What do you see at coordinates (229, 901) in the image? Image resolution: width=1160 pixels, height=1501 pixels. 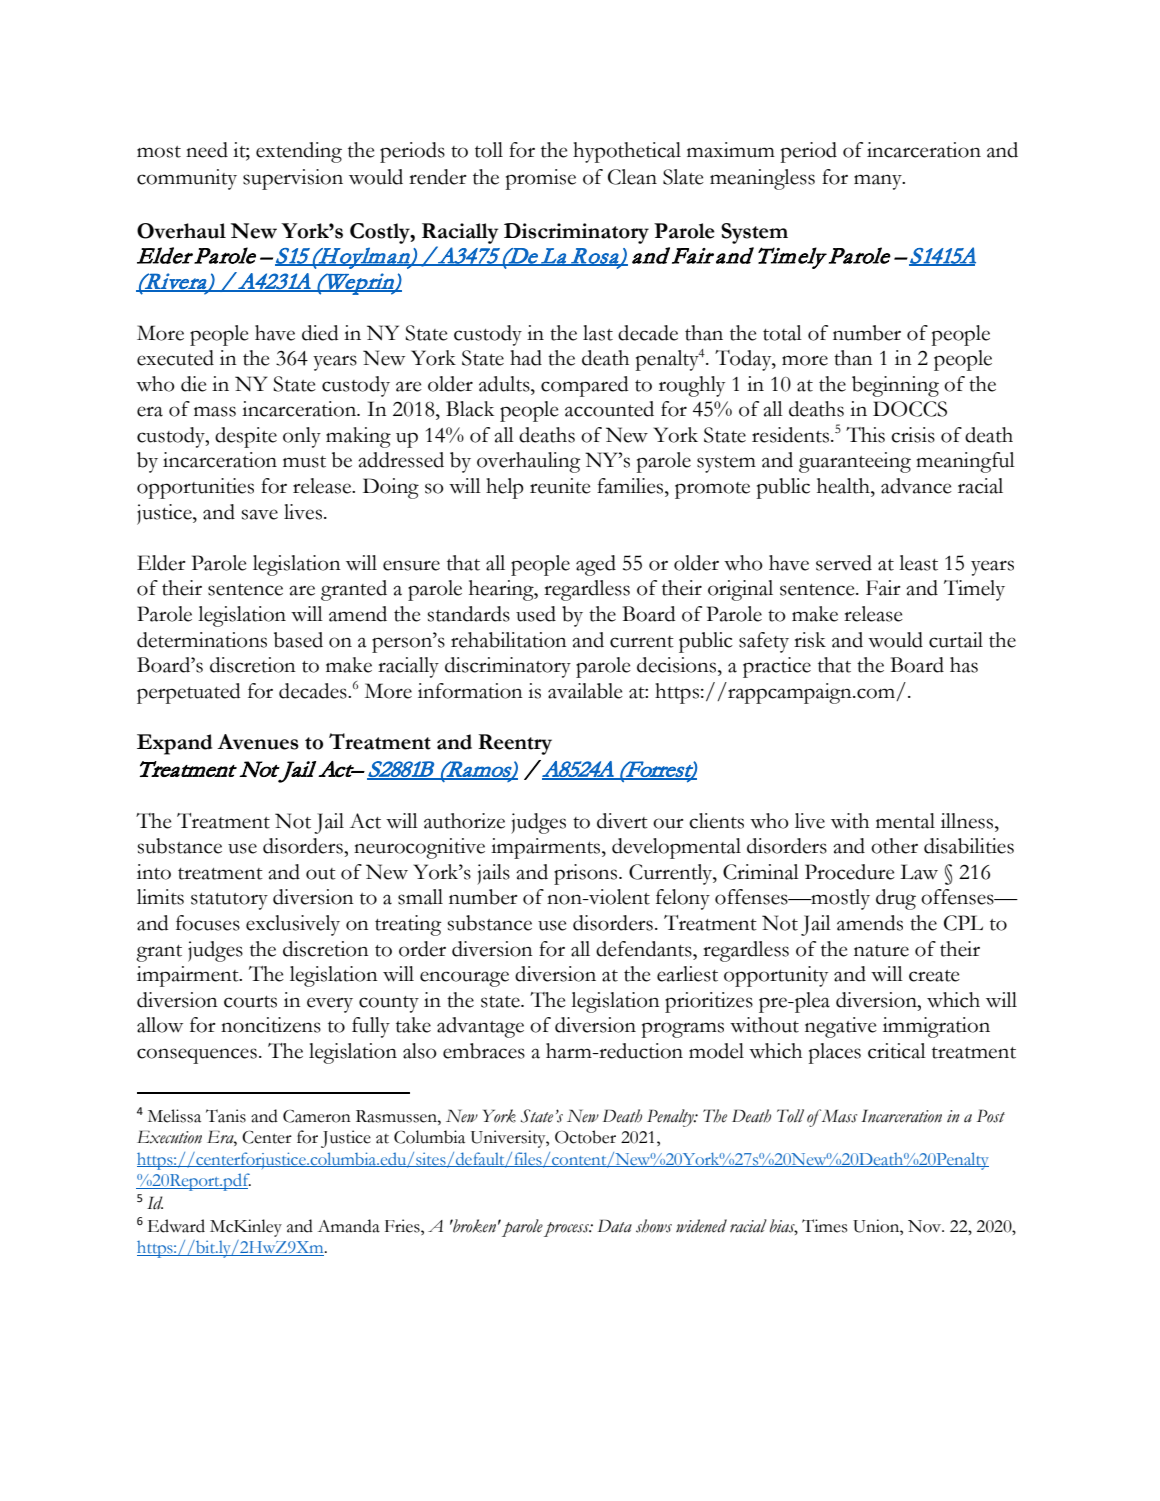 I see `statutory` at bounding box center [229, 901].
